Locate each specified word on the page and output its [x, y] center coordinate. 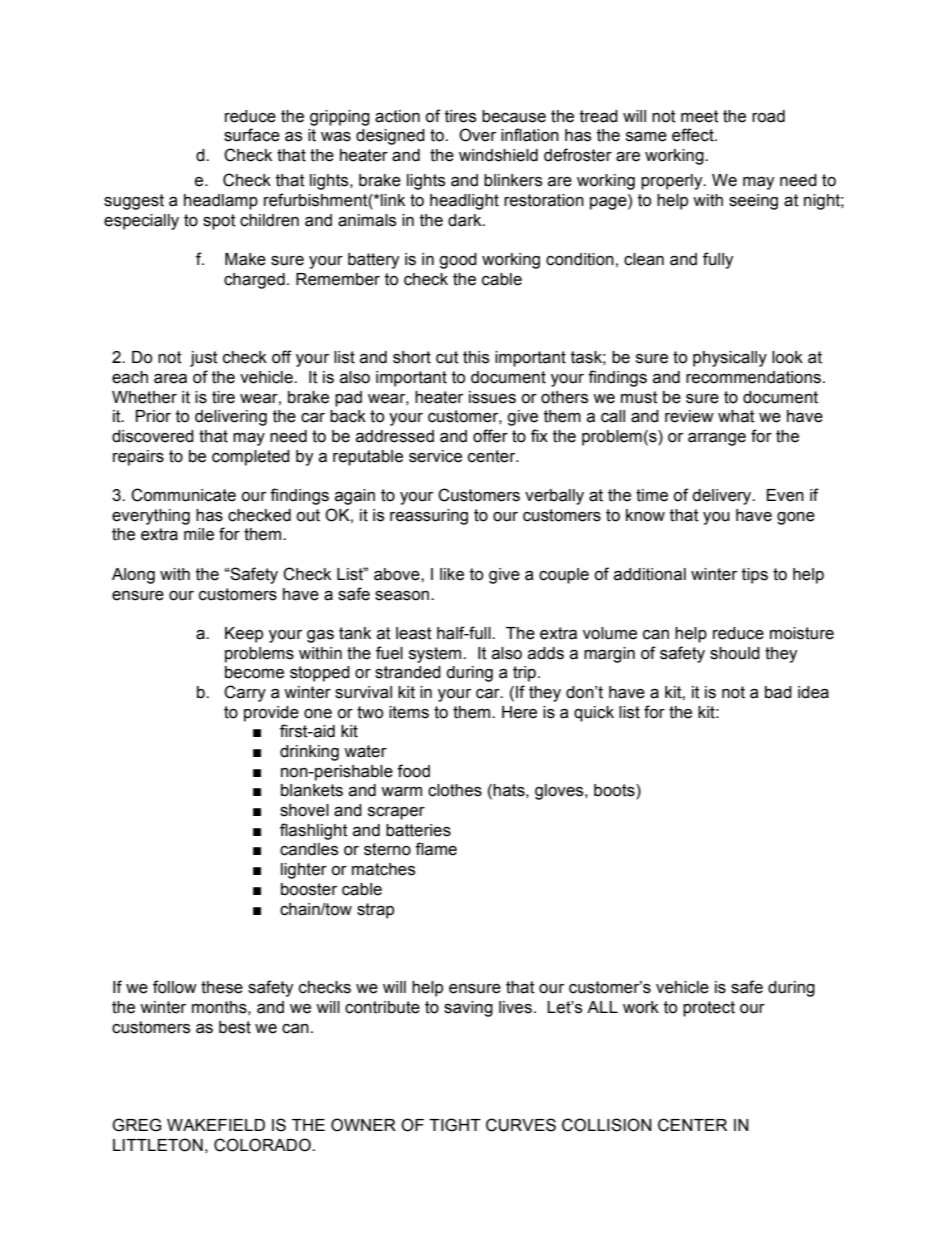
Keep [244, 635]
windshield [498, 155]
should [735, 653]
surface [252, 135]
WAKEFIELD [216, 1125]
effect [694, 135]
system [436, 655]
